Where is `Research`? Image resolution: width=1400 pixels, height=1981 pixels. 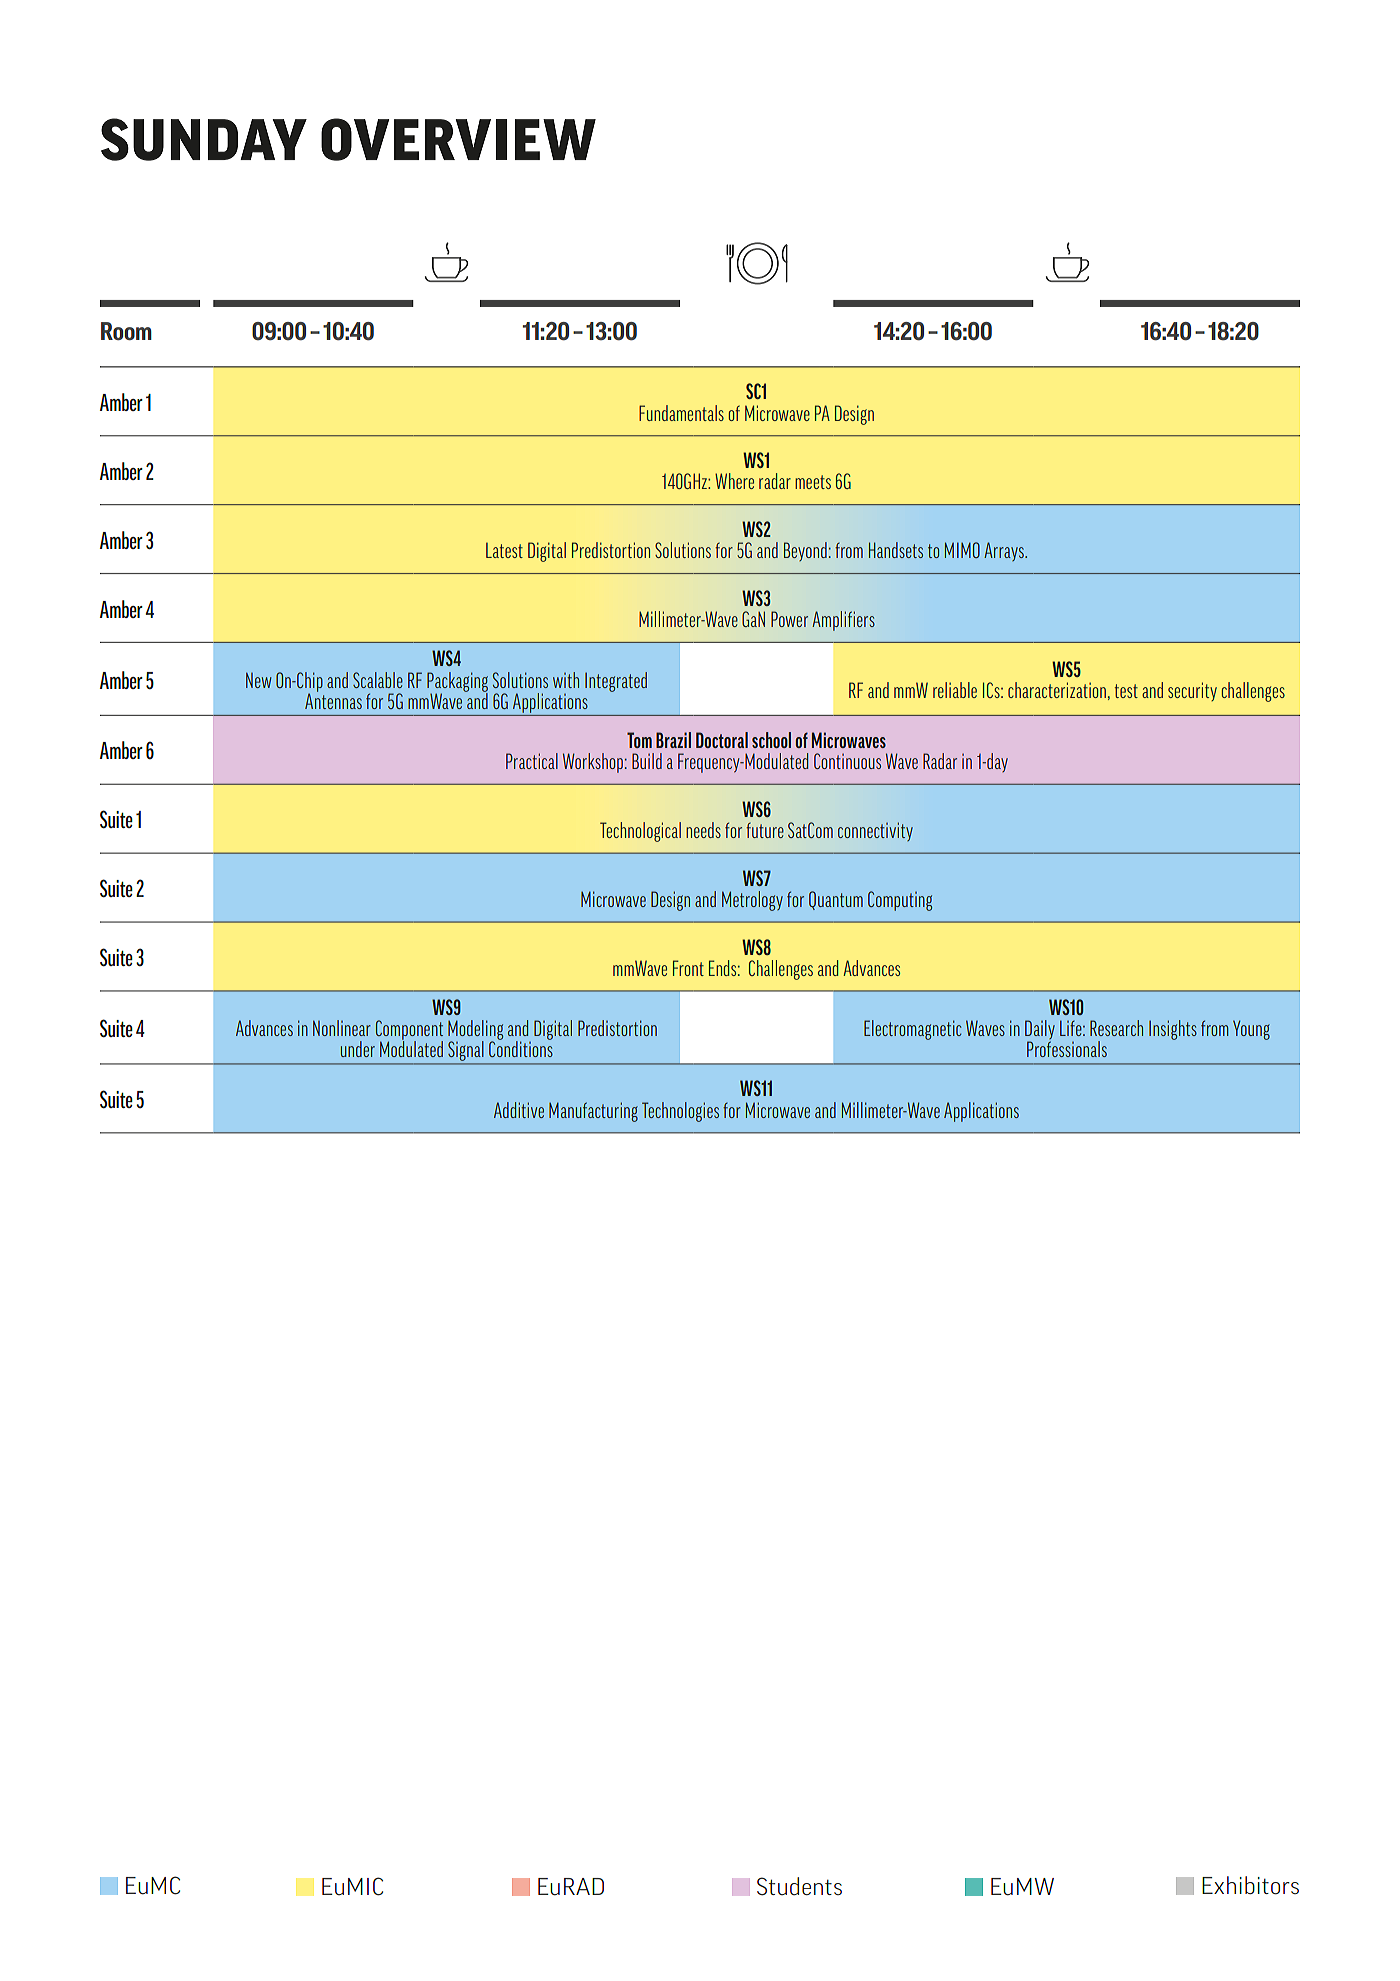 Research is located at coordinates (1116, 1028).
